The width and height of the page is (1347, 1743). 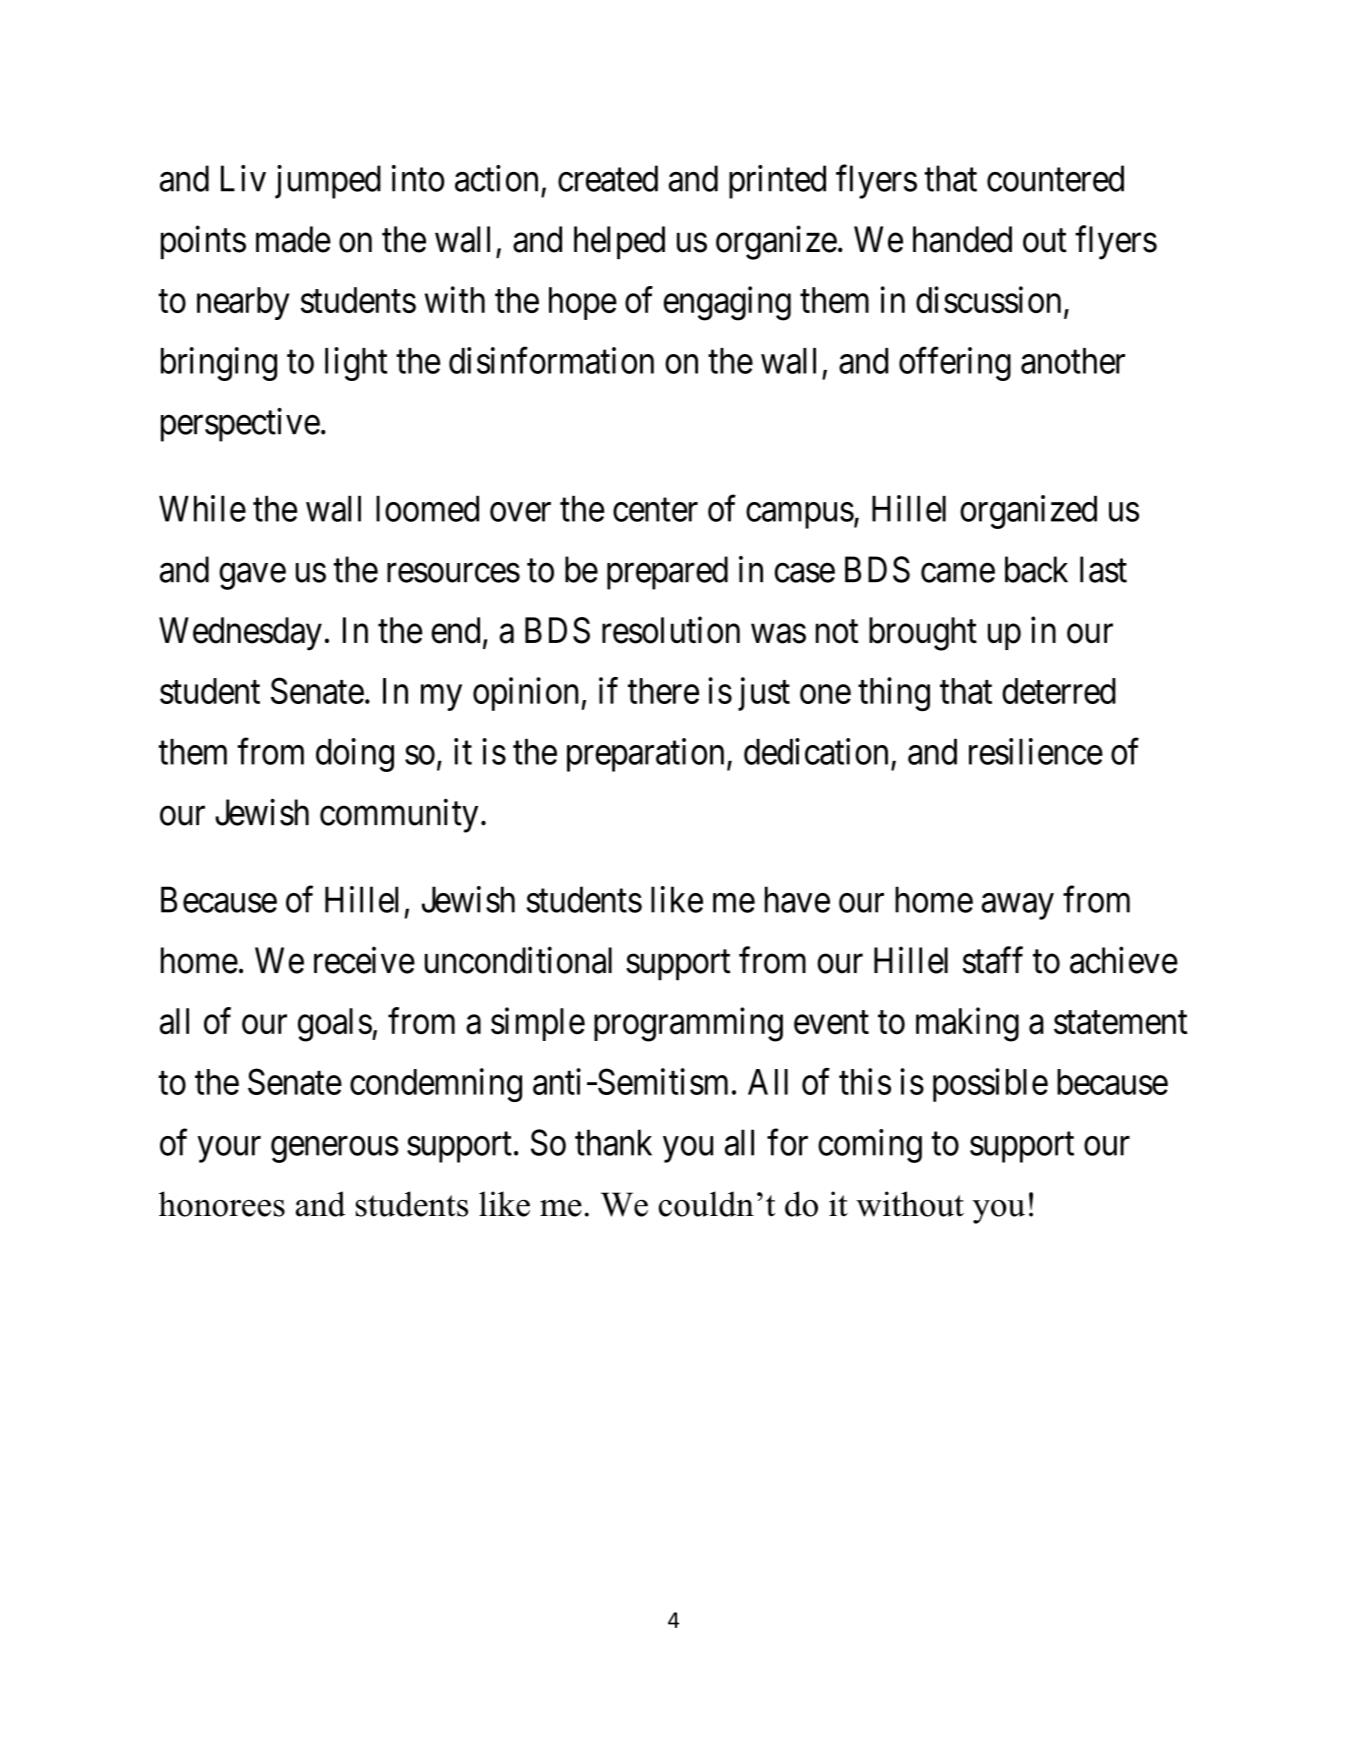 What do you see at coordinates (240, 425) in the page?
I see `perspective` at bounding box center [240, 425].
